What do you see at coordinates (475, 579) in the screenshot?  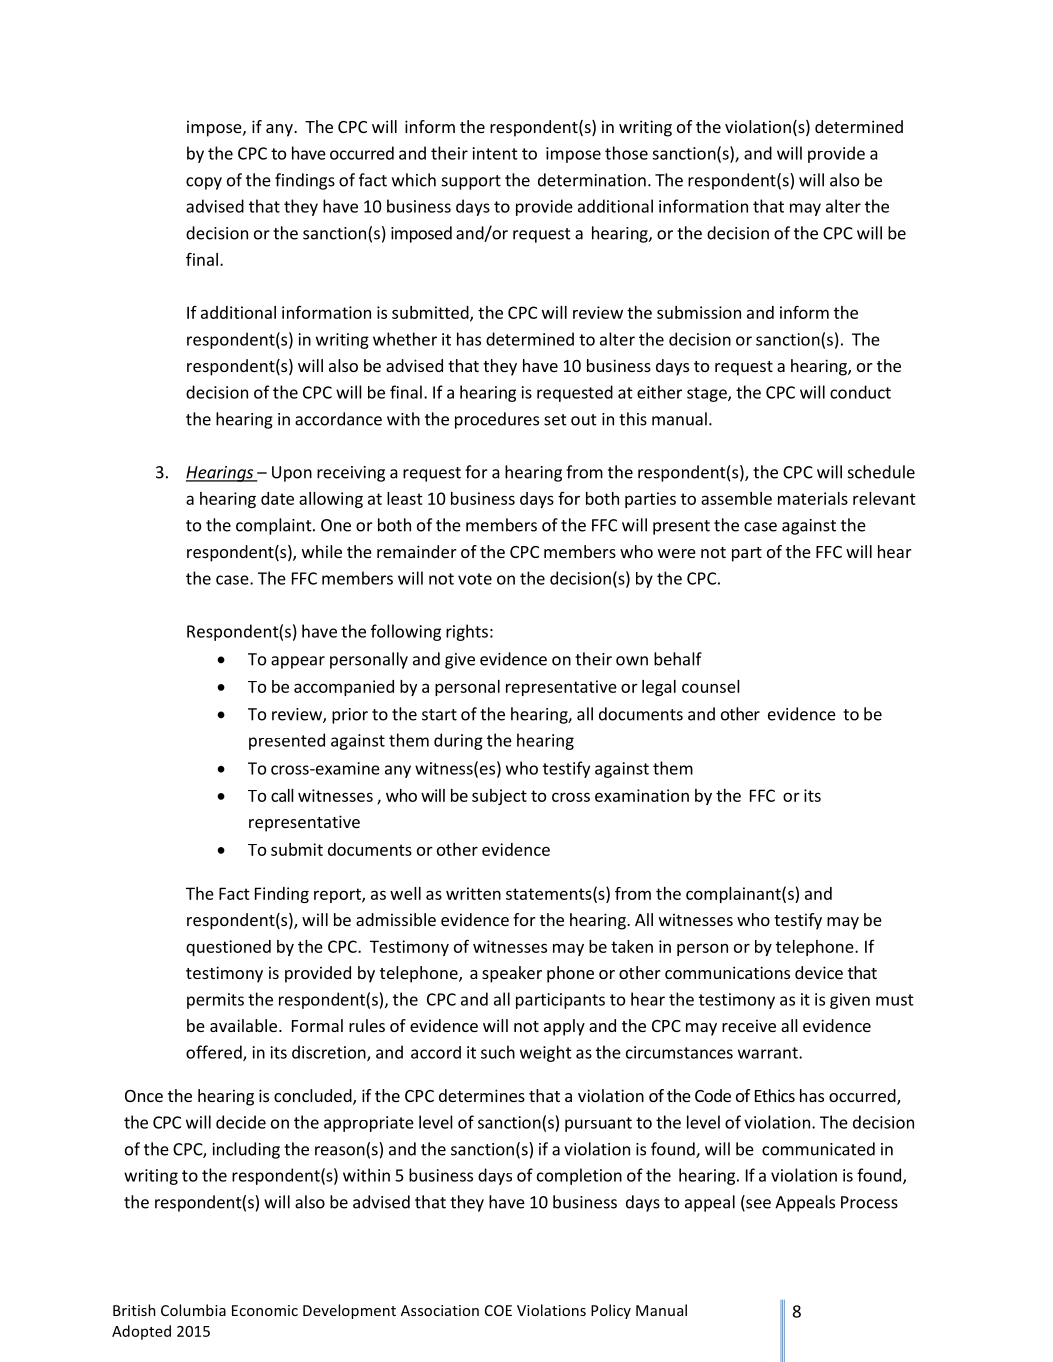 I see `vote` at bounding box center [475, 579].
